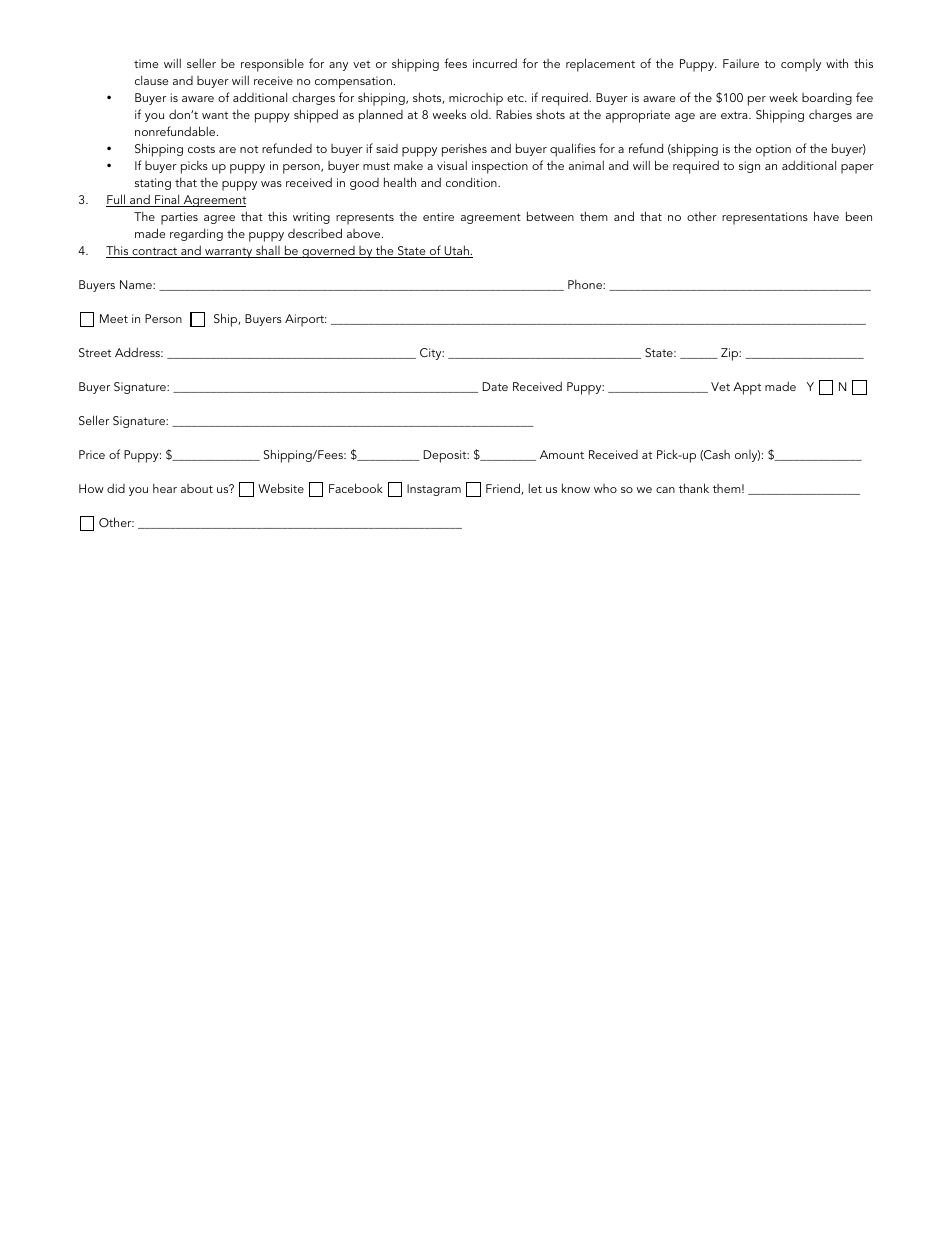 The width and height of the screenshot is (952, 1233). I want to click on comply, so click(801, 65).
